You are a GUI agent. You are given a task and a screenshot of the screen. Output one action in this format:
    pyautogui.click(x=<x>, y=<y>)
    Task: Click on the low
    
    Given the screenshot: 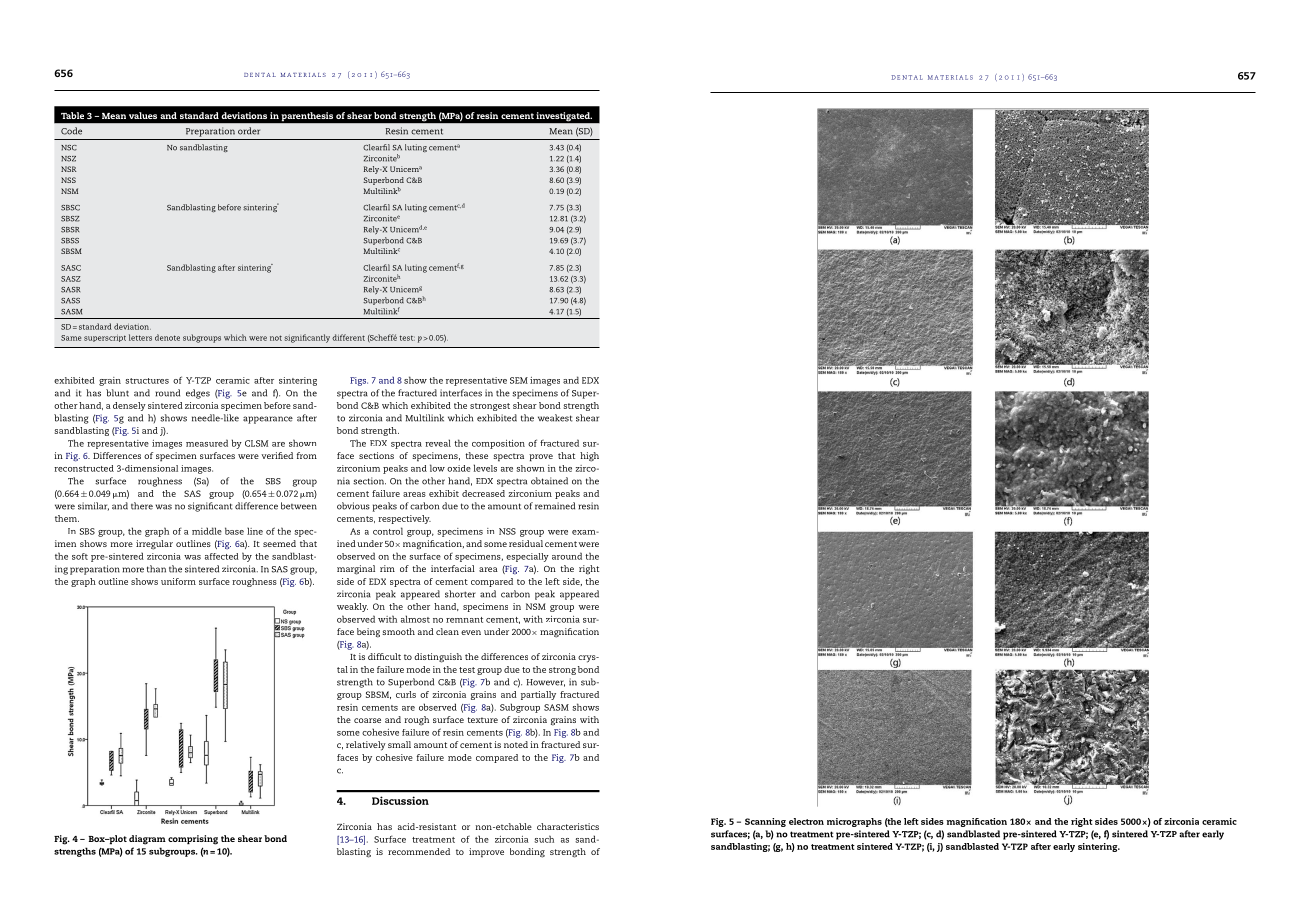 What is the action you would take?
    pyautogui.click(x=437, y=468)
